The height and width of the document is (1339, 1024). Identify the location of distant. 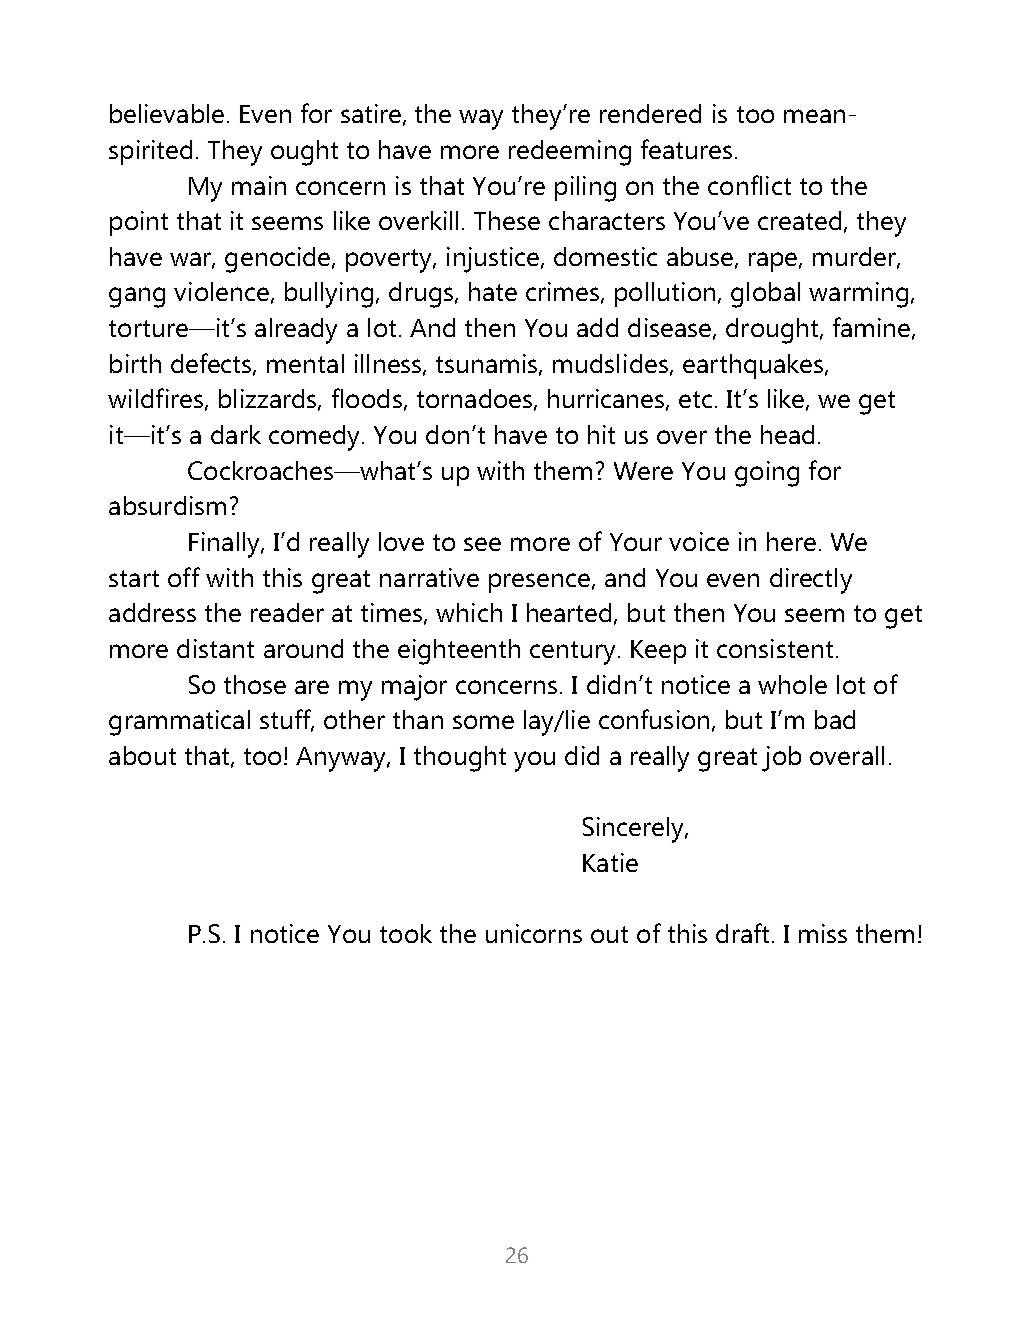
(215, 648).
